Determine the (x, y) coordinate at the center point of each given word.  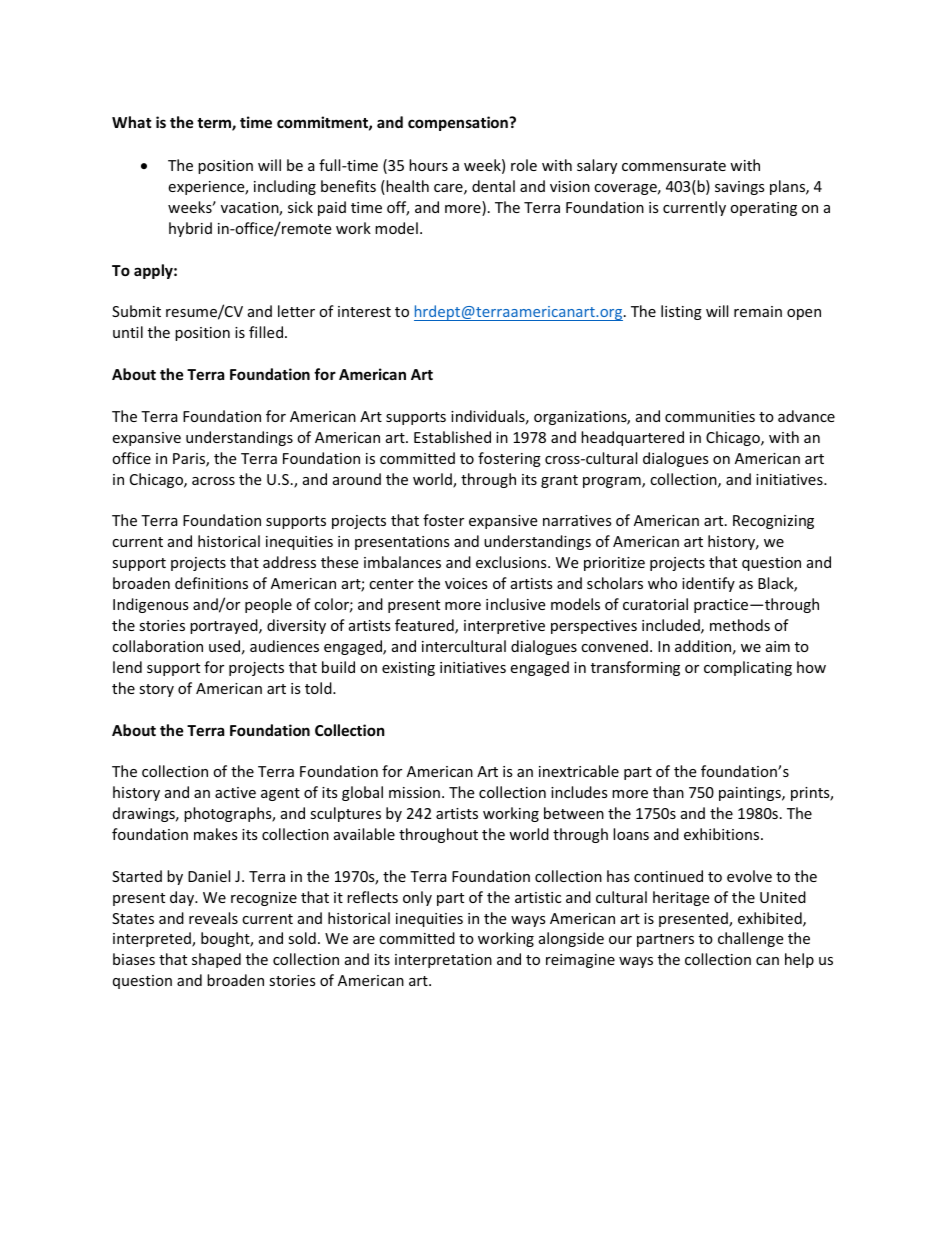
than (668, 792)
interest (364, 311)
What (132, 122)
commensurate (674, 166)
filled (267, 332)
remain (758, 311)
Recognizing (773, 522)
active (235, 792)
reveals (213, 918)
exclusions (512, 562)
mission (414, 792)
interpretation (443, 961)
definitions (211, 583)
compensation (459, 123)
